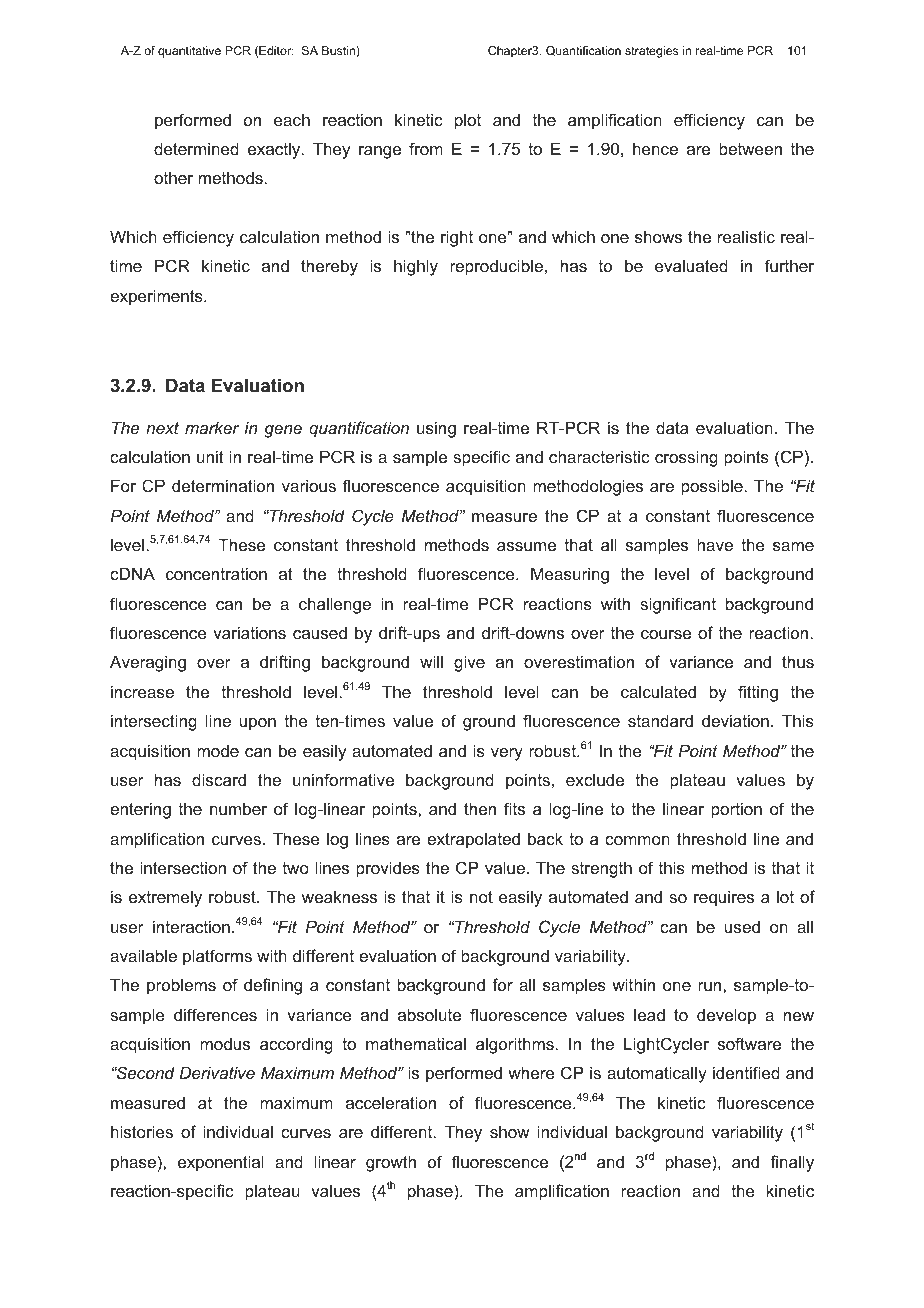  What do you see at coordinates (469, 663) in the page?
I see `give` at bounding box center [469, 663].
